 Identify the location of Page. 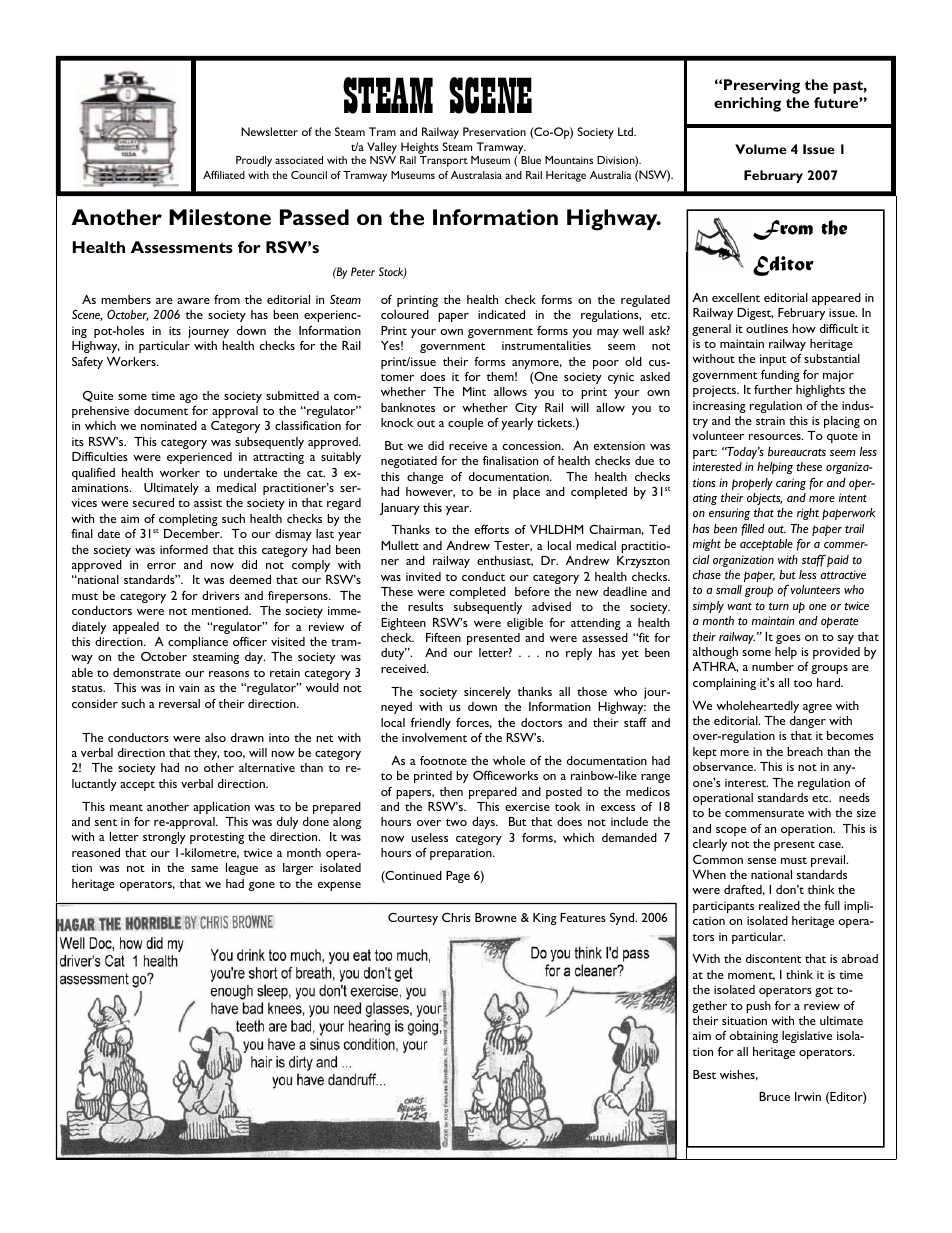
(458, 877).
